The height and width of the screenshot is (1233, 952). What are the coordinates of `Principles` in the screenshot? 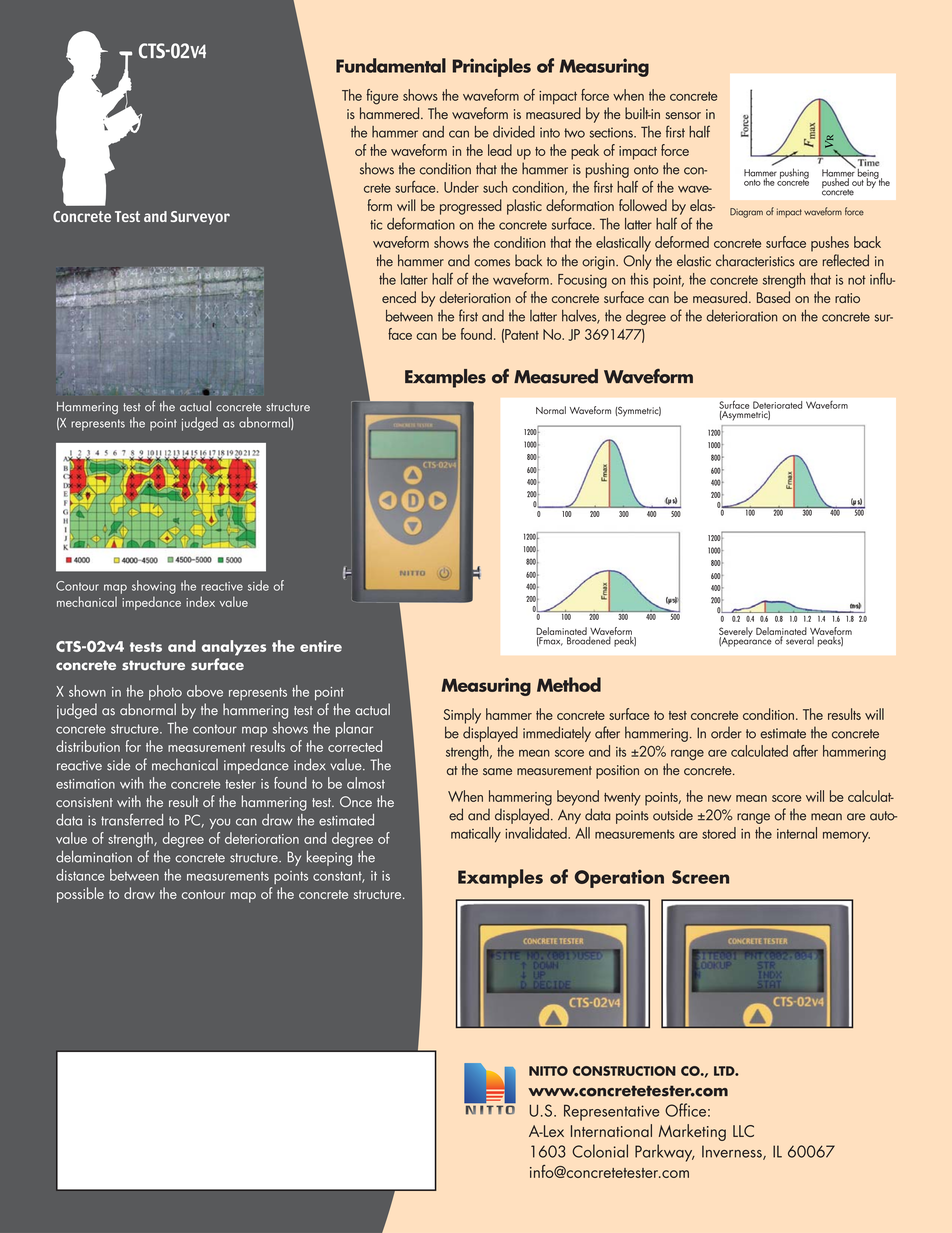 It's located at (492, 67).
